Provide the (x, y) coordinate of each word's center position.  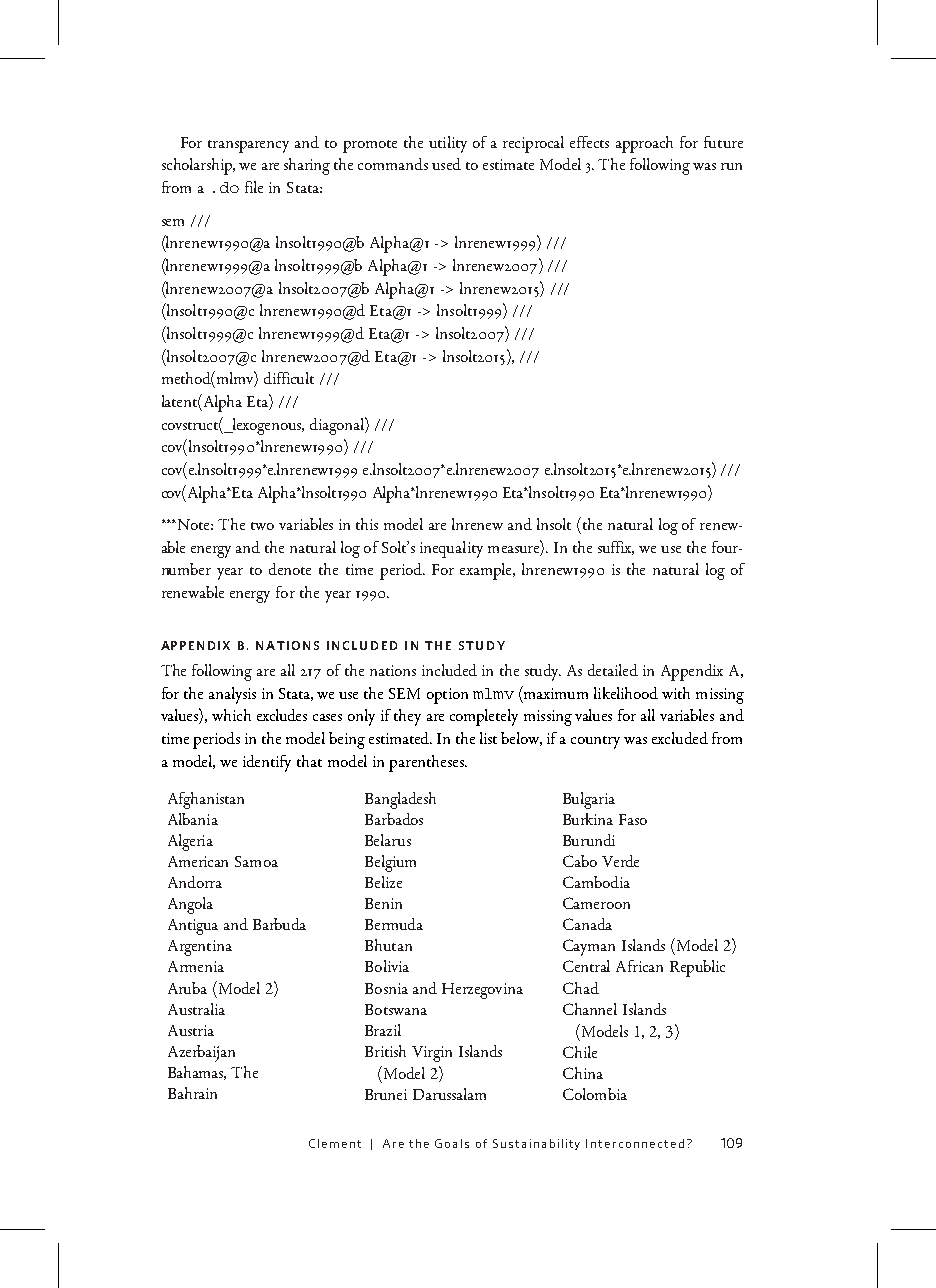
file (254, 187)
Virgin (432, 1054)
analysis (232, 695)
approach (644, 144)
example (487, 571)
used (446, 164)
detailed (613, 670)
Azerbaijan (201, 1053)
